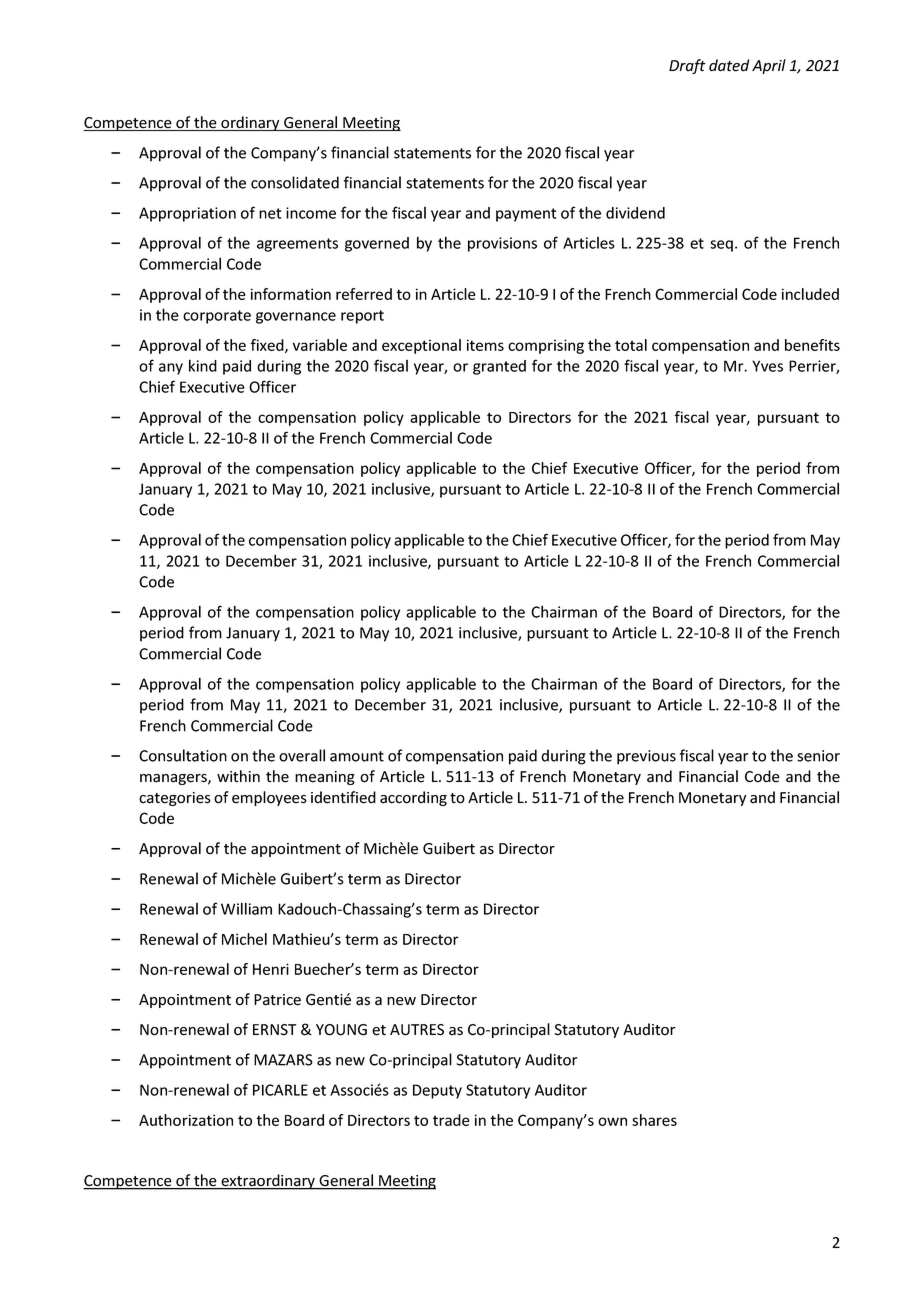 This screenshot has width=924, height=1308. I want to click on Yves, so click(767, 366).
